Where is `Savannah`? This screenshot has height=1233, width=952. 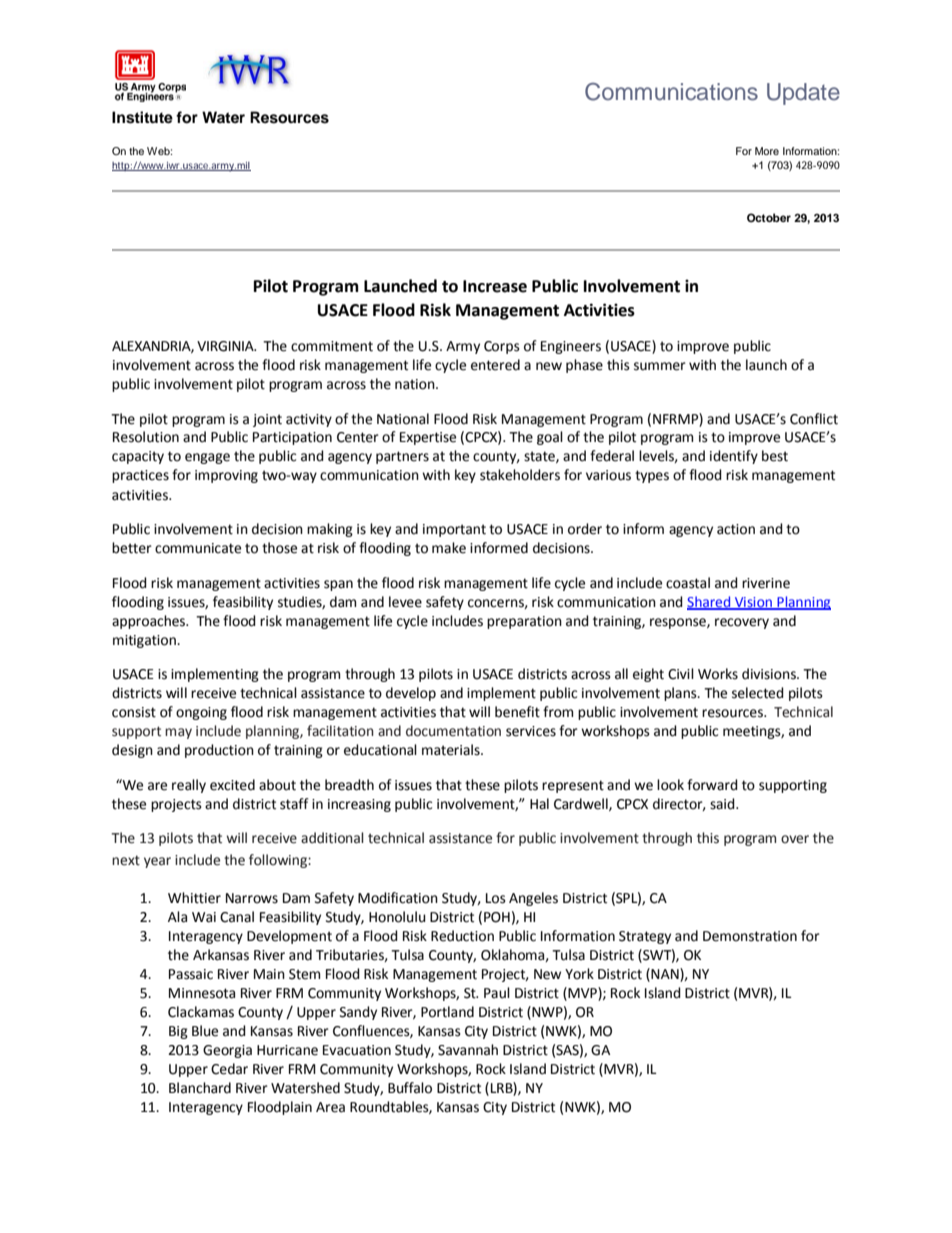 Savannah is located at coordinates (468, 1050).
